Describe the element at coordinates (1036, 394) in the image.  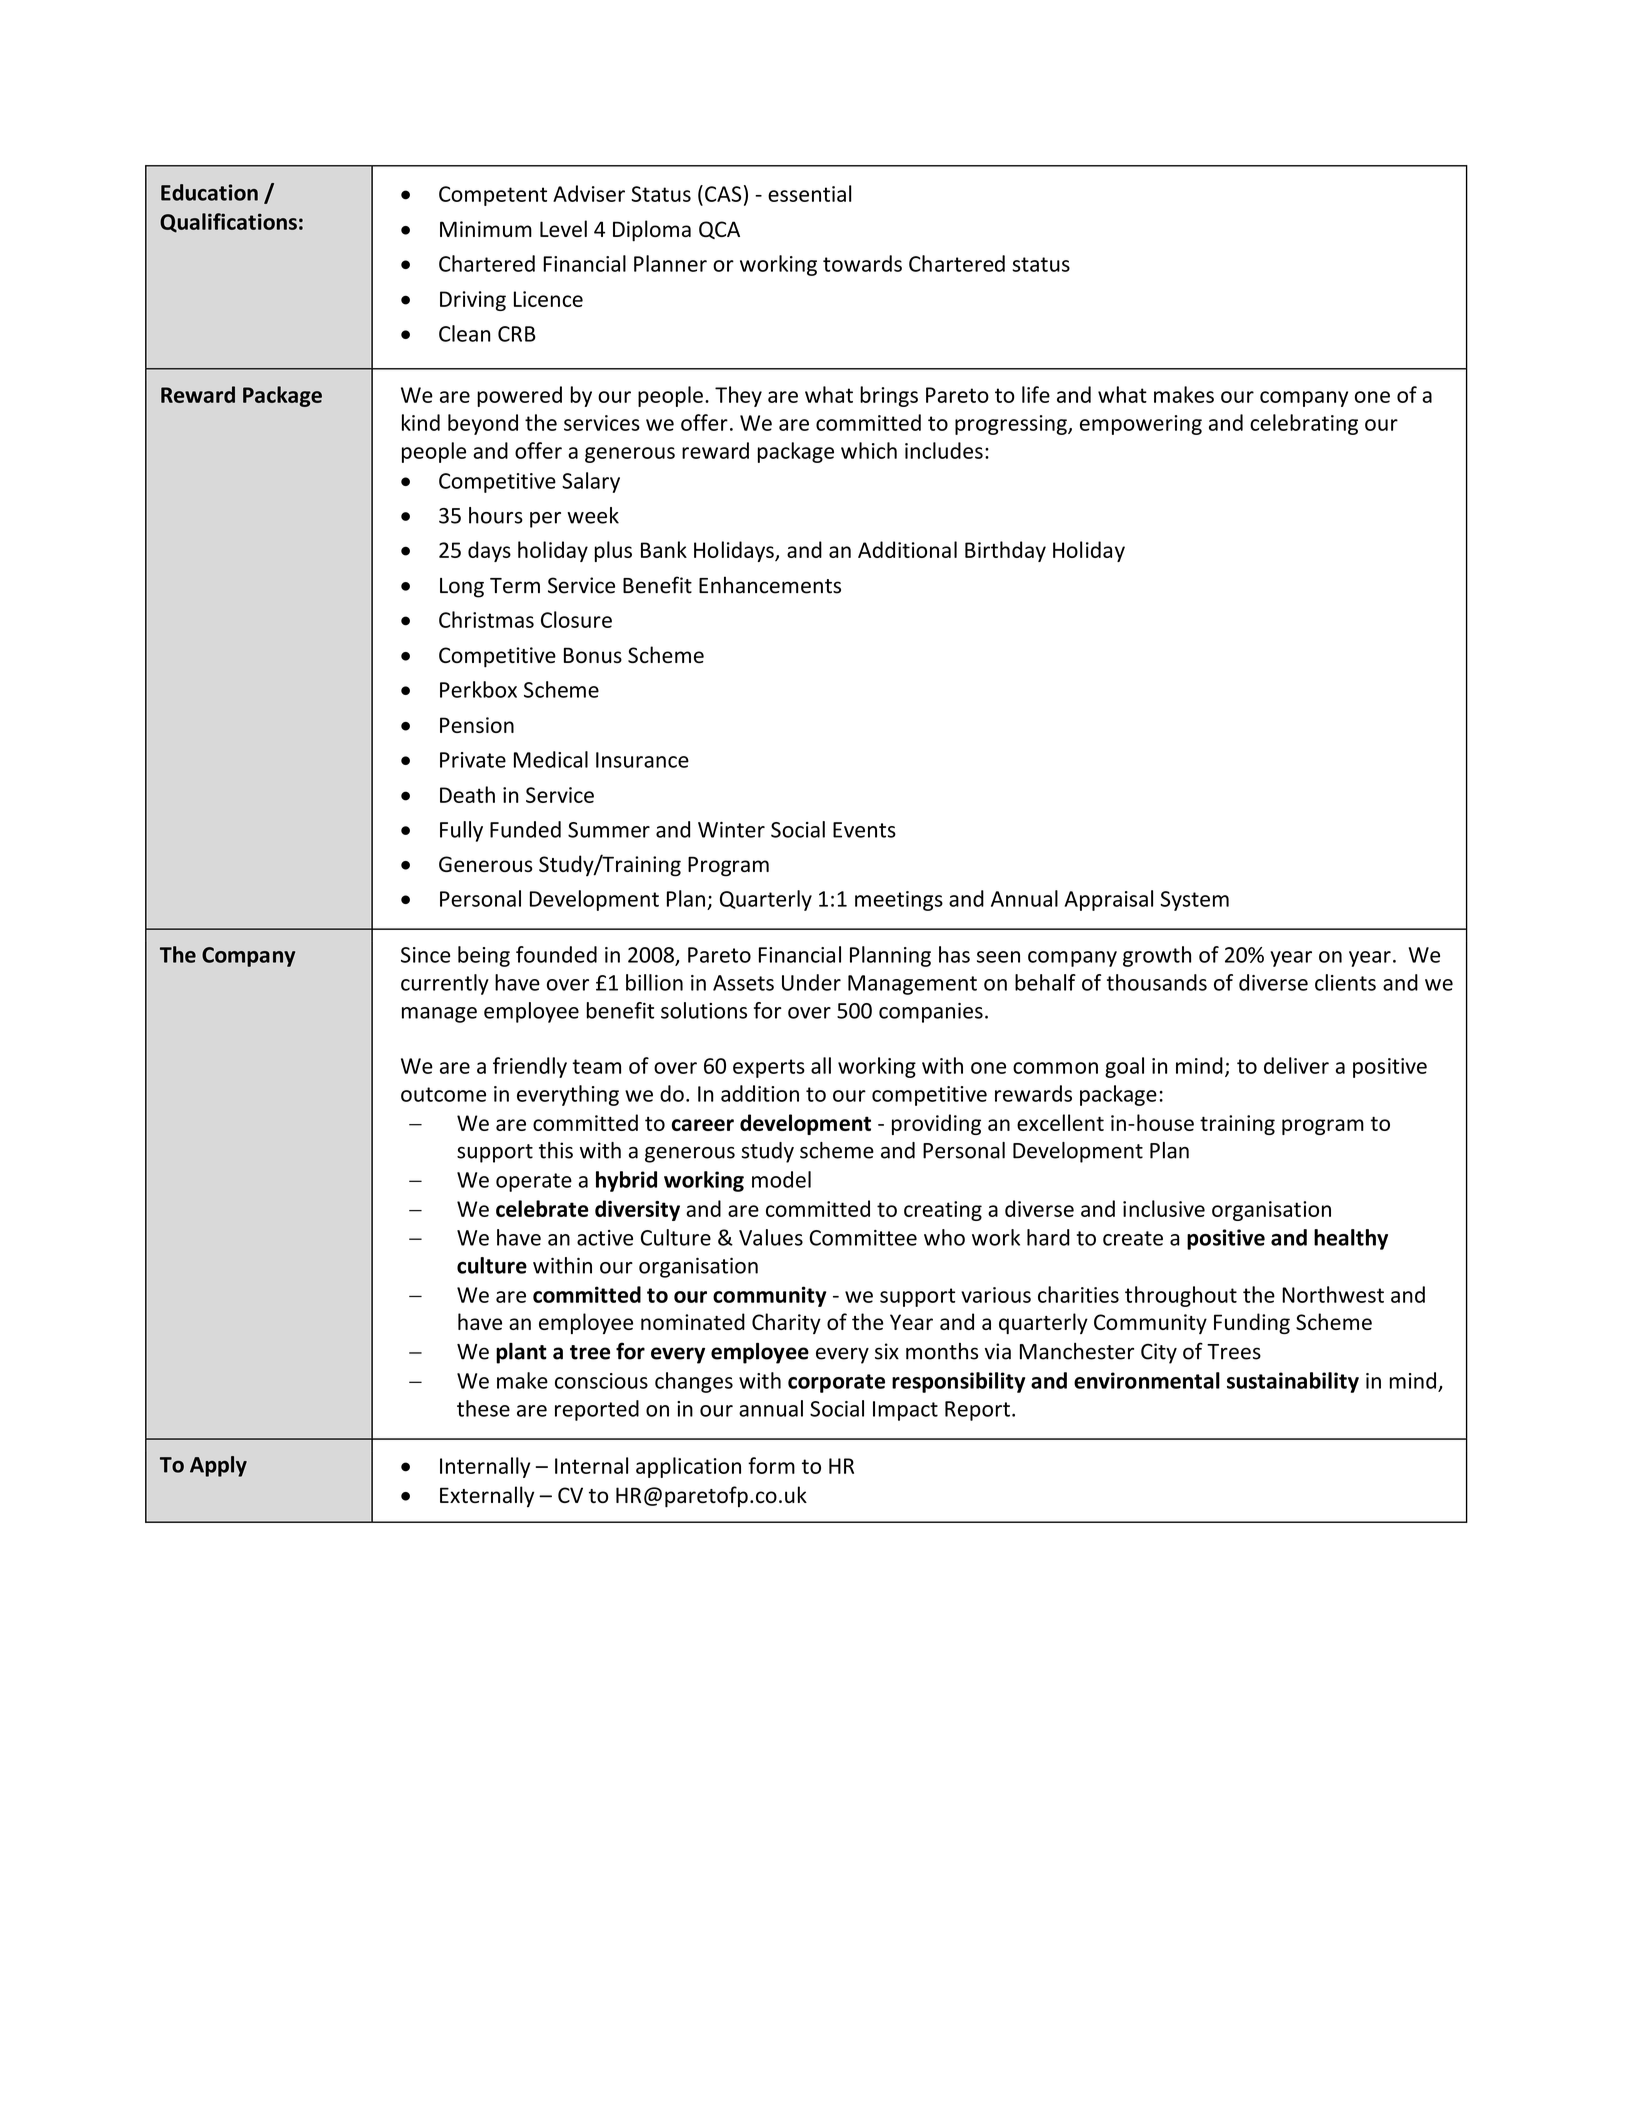
I see `life` at that location.
